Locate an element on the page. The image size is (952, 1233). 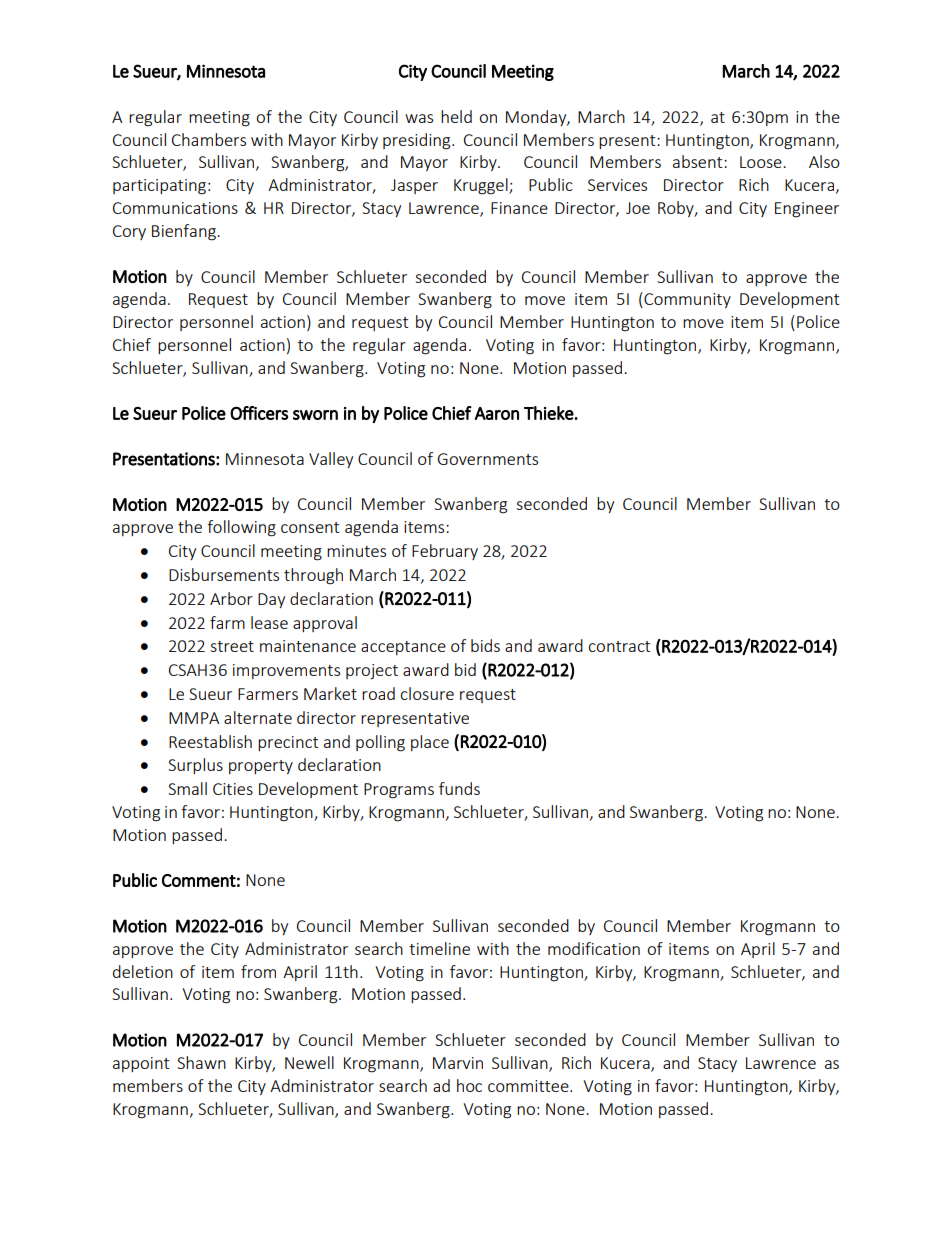
held is located at coordinates (456, 116).
